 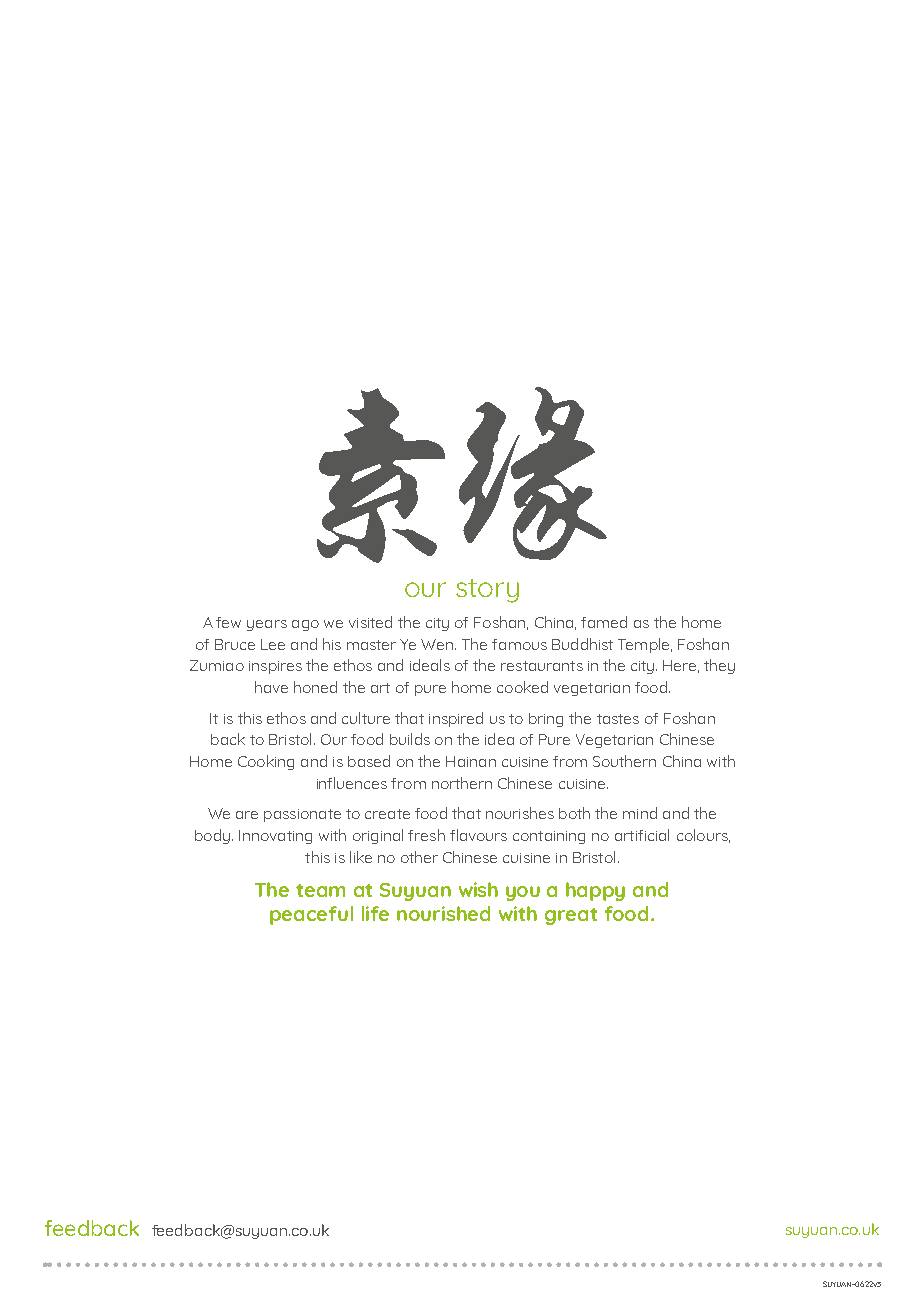 What do you see at coordinates (443, 913) in the image?
I see `nourished` at bounding box center [443, 913].
